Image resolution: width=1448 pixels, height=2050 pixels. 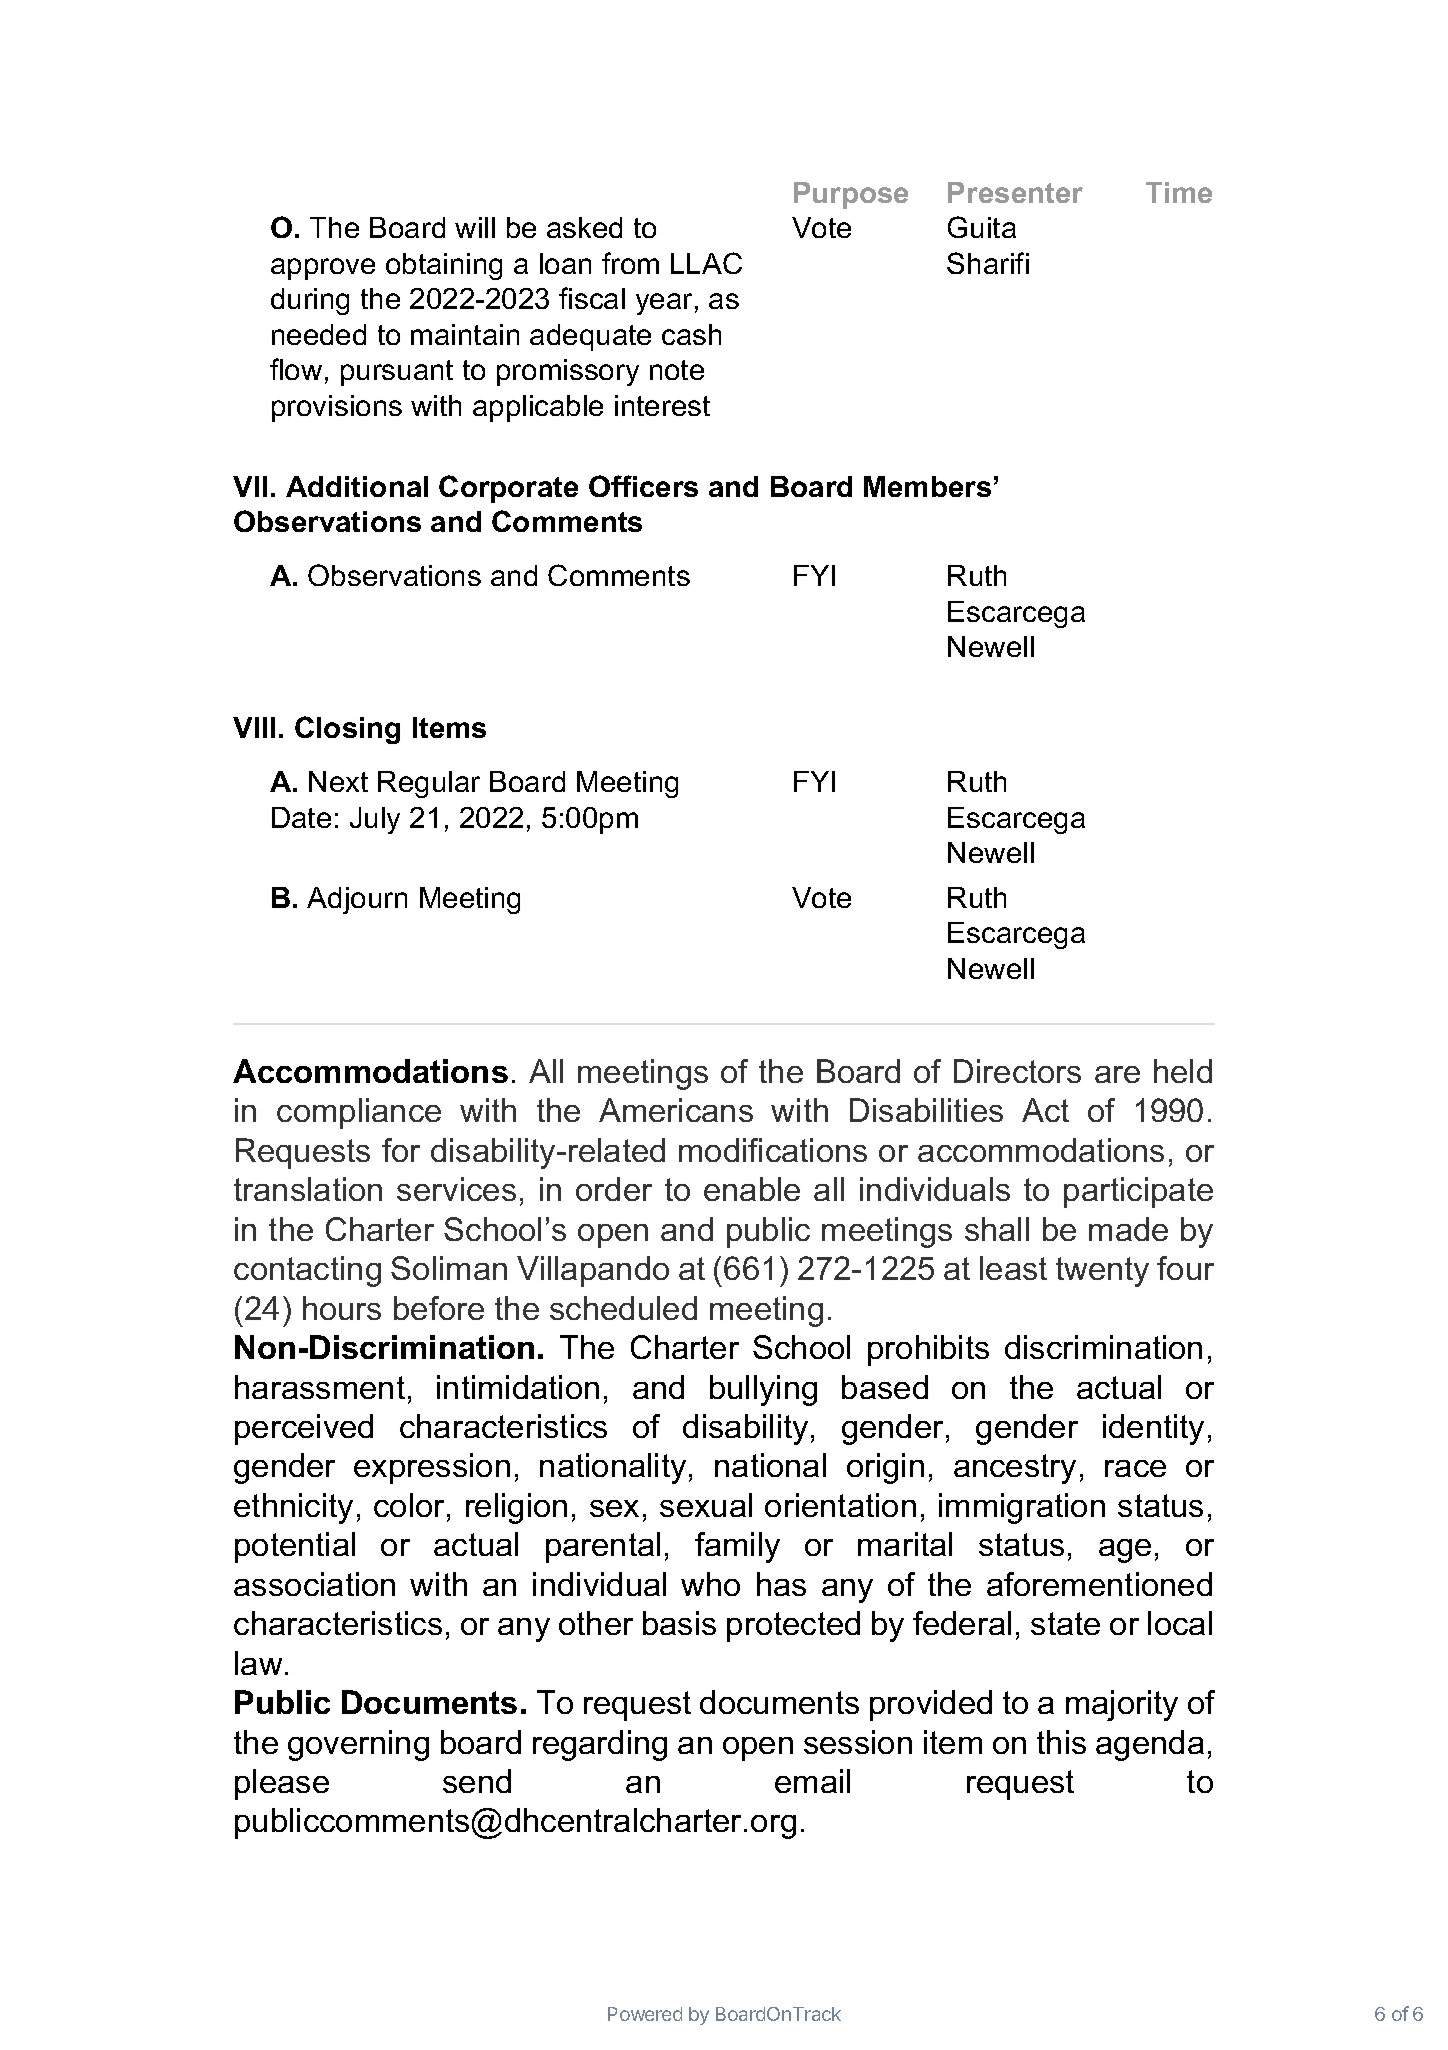 What do you see at coordinates (1015, 192) in the screenshot?
I see `Presenter` at bounding box center [1015, 192].
